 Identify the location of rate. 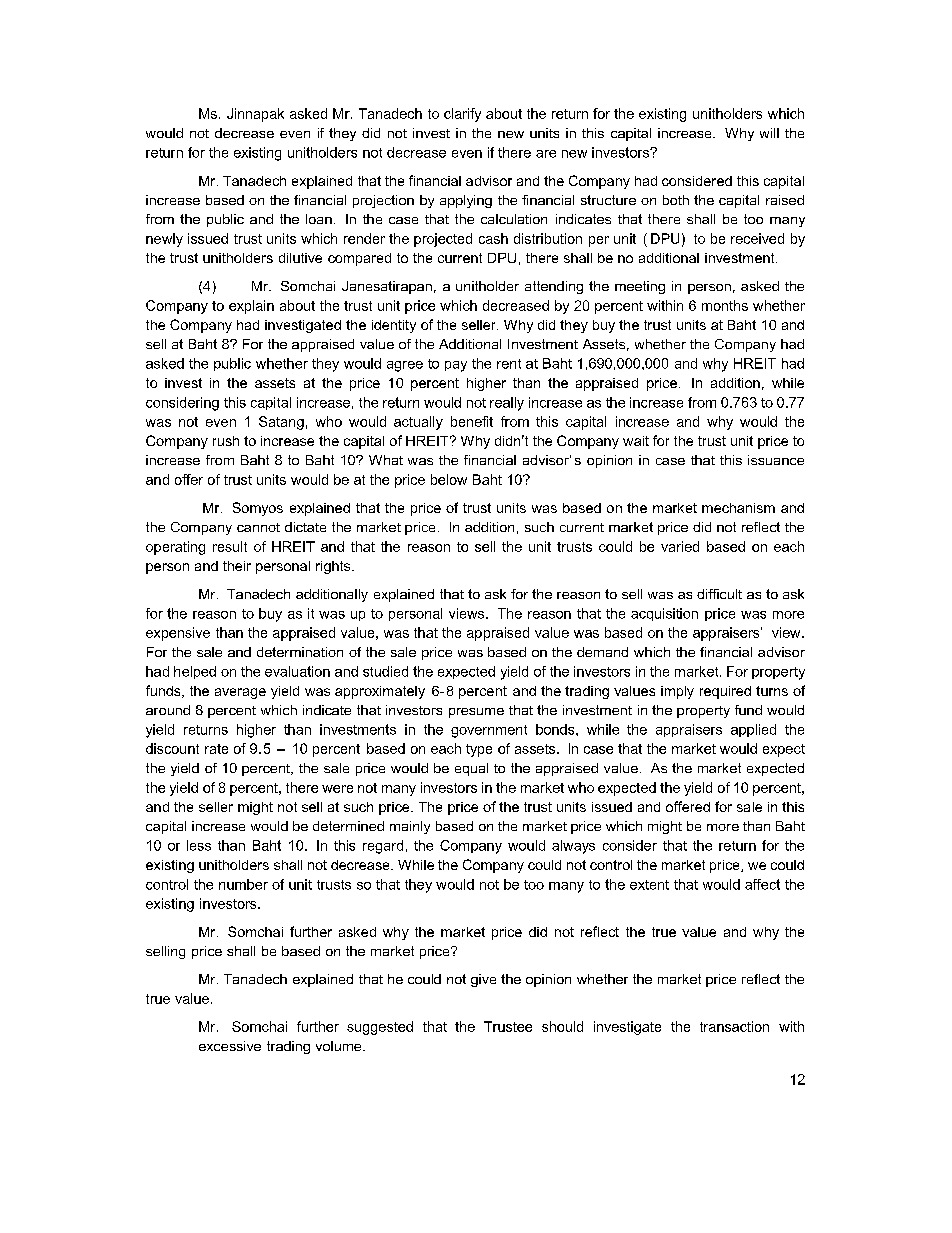
(216, 749).
